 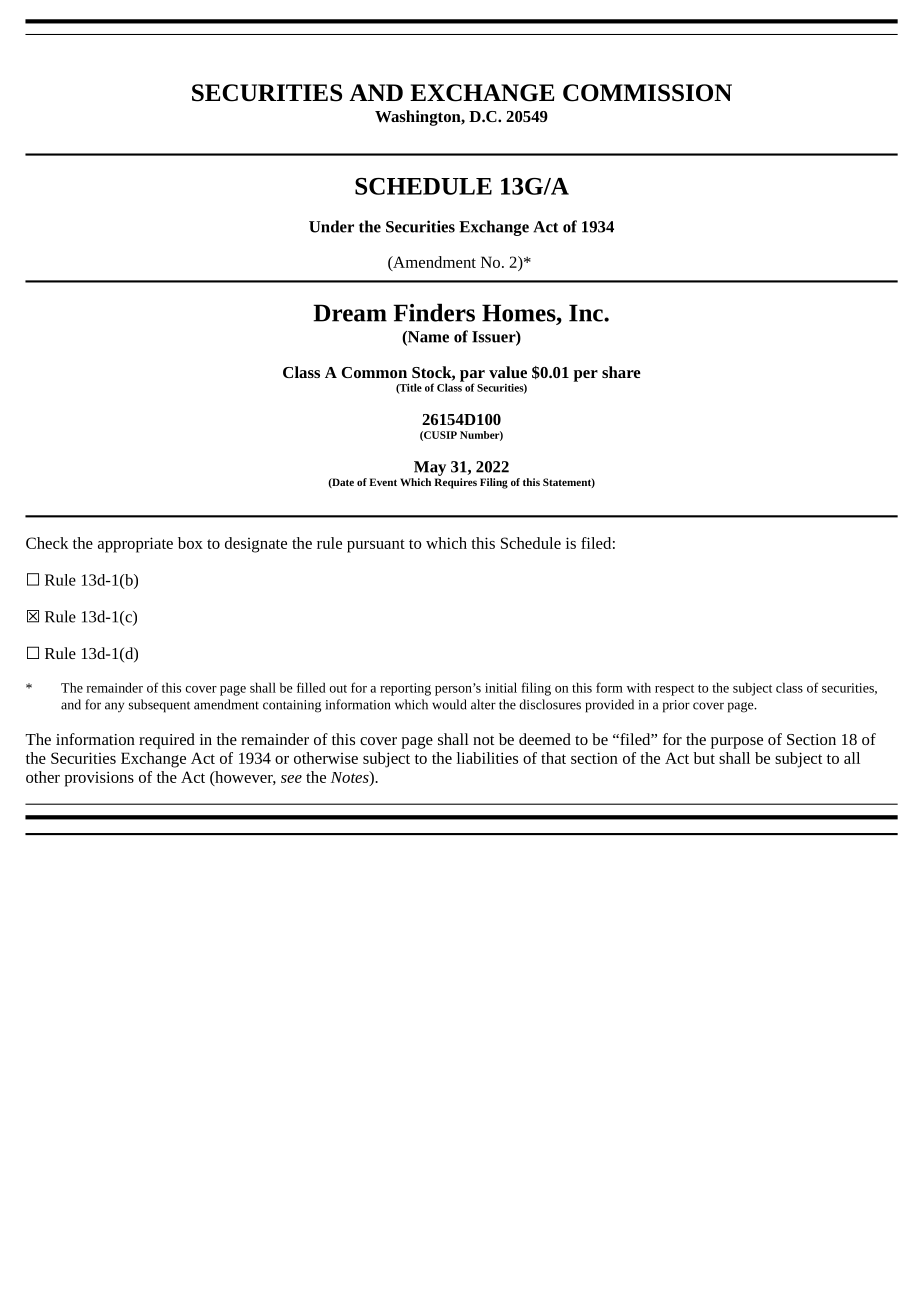 I want to click on pursuant, so click(x=376, y=546).
